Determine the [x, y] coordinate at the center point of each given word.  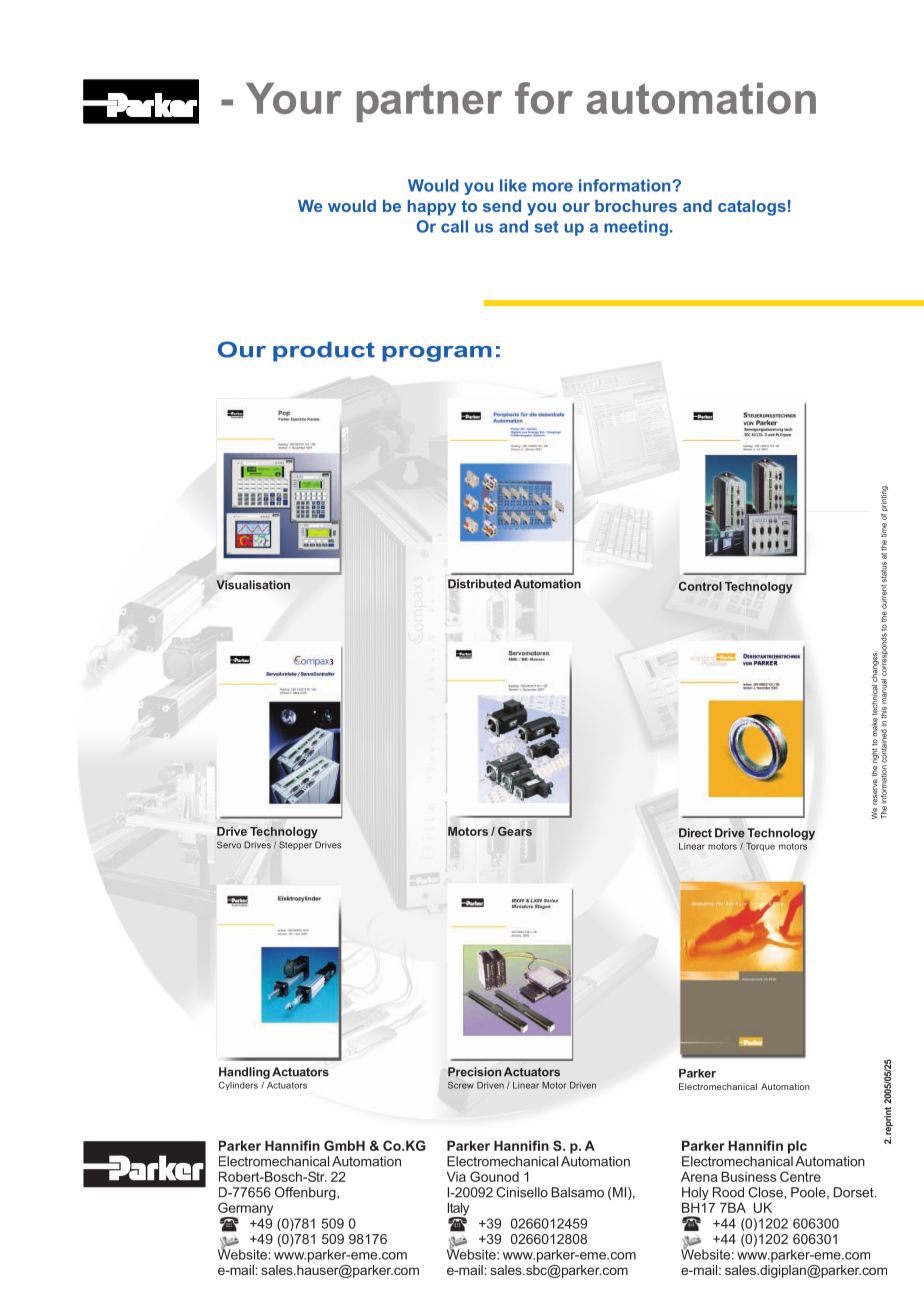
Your [294, 98]
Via [456, 1176]
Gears [515, 831]
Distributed [479, 584]
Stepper [295, 845]
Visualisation [253, 585]
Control [700, 586]
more [553, 187]
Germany [245, 1210]
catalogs [752, 208]
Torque [760, 847]
